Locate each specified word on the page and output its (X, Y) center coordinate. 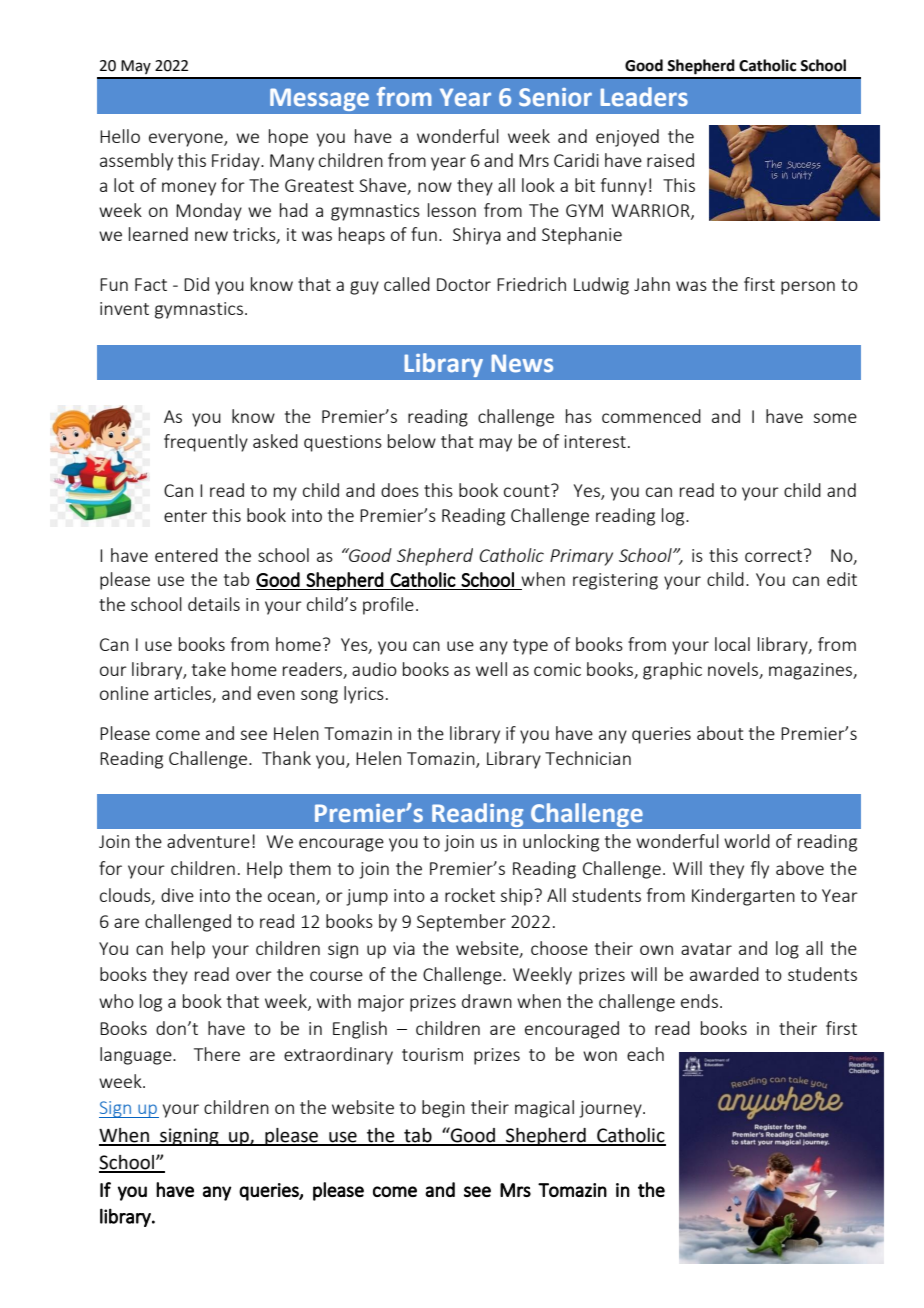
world (747, 841)
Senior (555, 97)
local (732, 644)
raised (670, 160)
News (522, 363)
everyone (187, 140)
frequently (206, 443)
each (645, 1054)
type (530, 647)
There (217, 1054)
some (835, 418)
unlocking (561, 843)
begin (443, 1109)
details (214, 604)
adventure (208, 841)
